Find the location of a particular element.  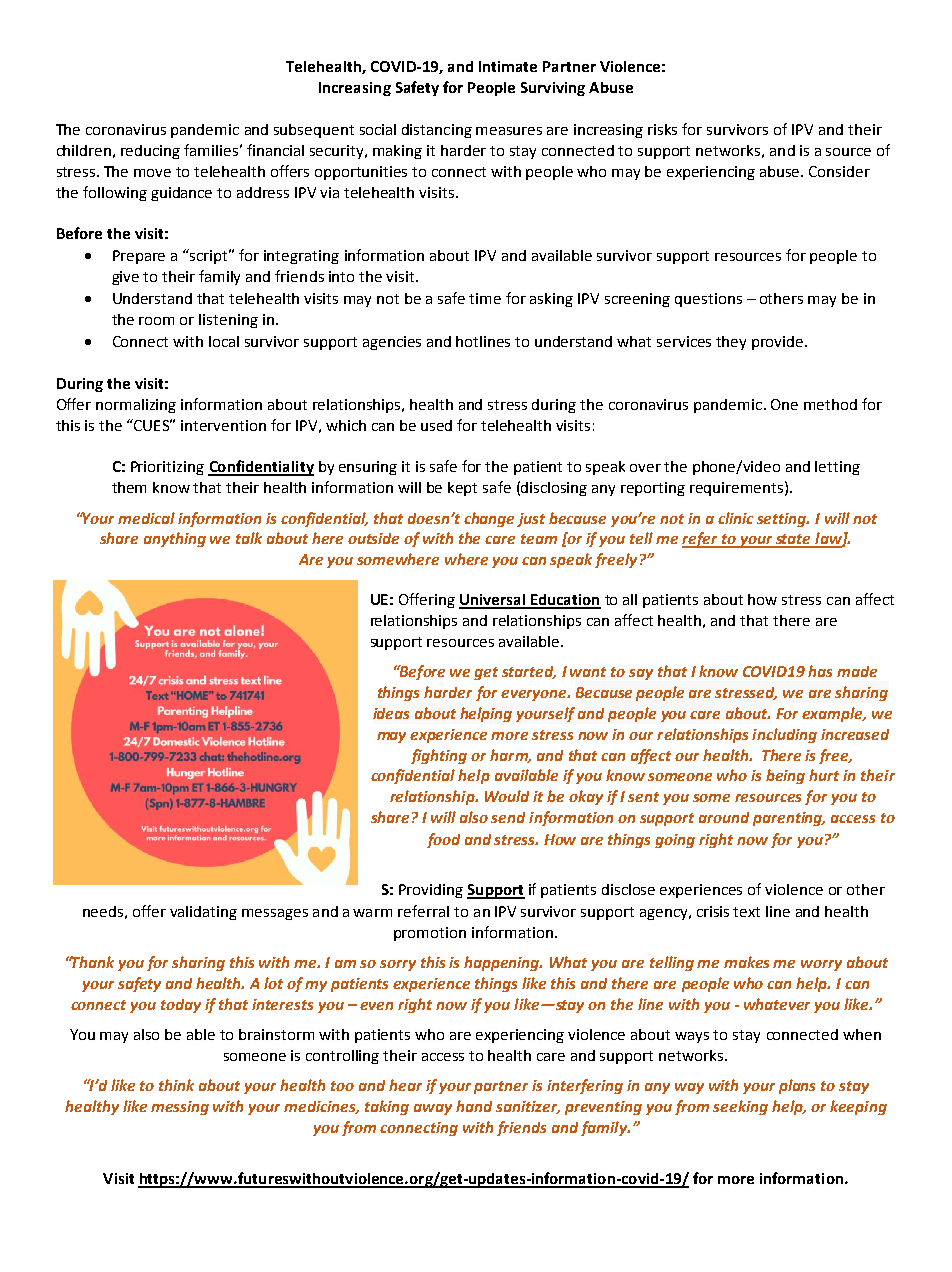

reducing is located at coordinates (150, 152).
